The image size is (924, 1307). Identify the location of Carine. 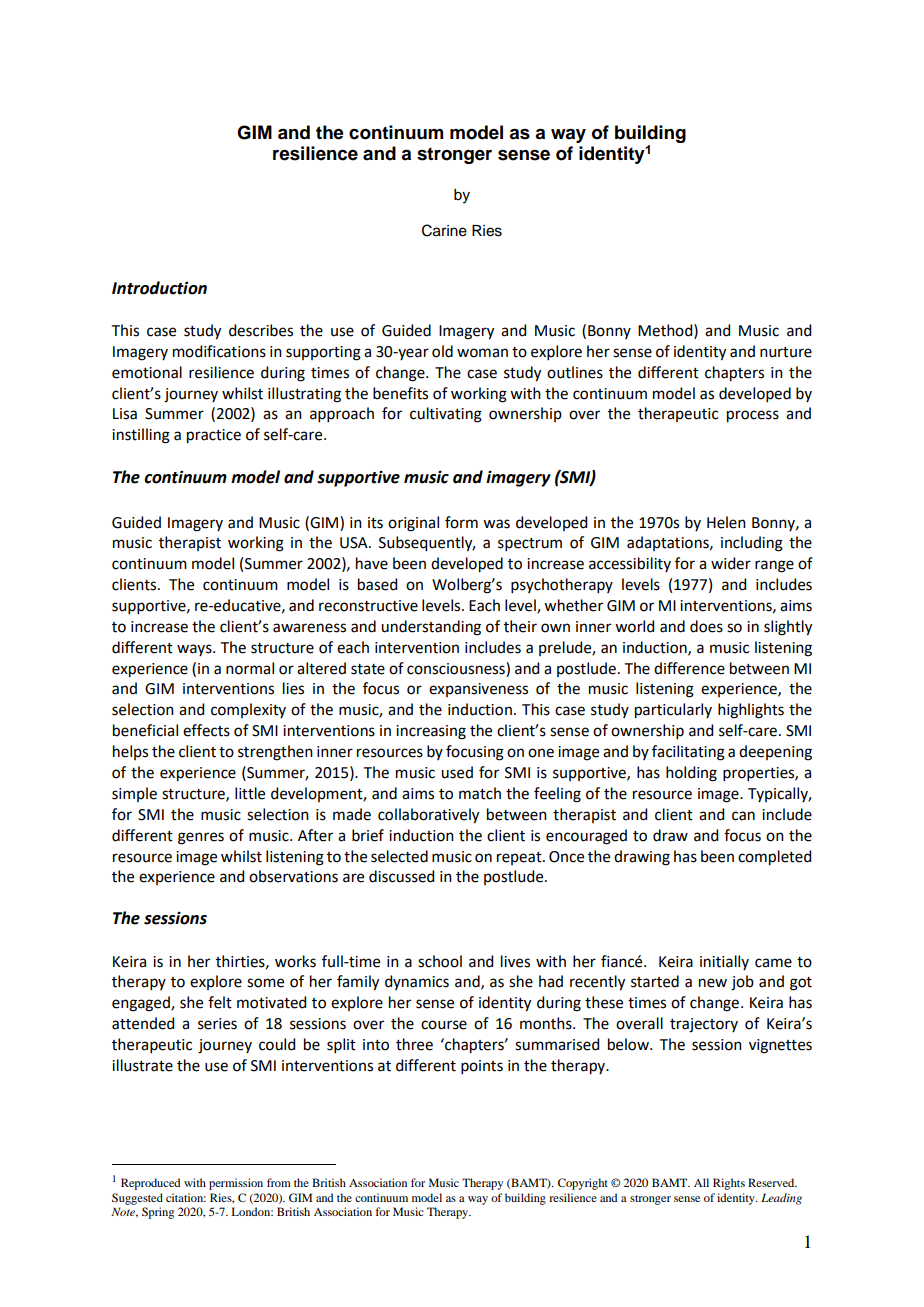
(444, 230).
